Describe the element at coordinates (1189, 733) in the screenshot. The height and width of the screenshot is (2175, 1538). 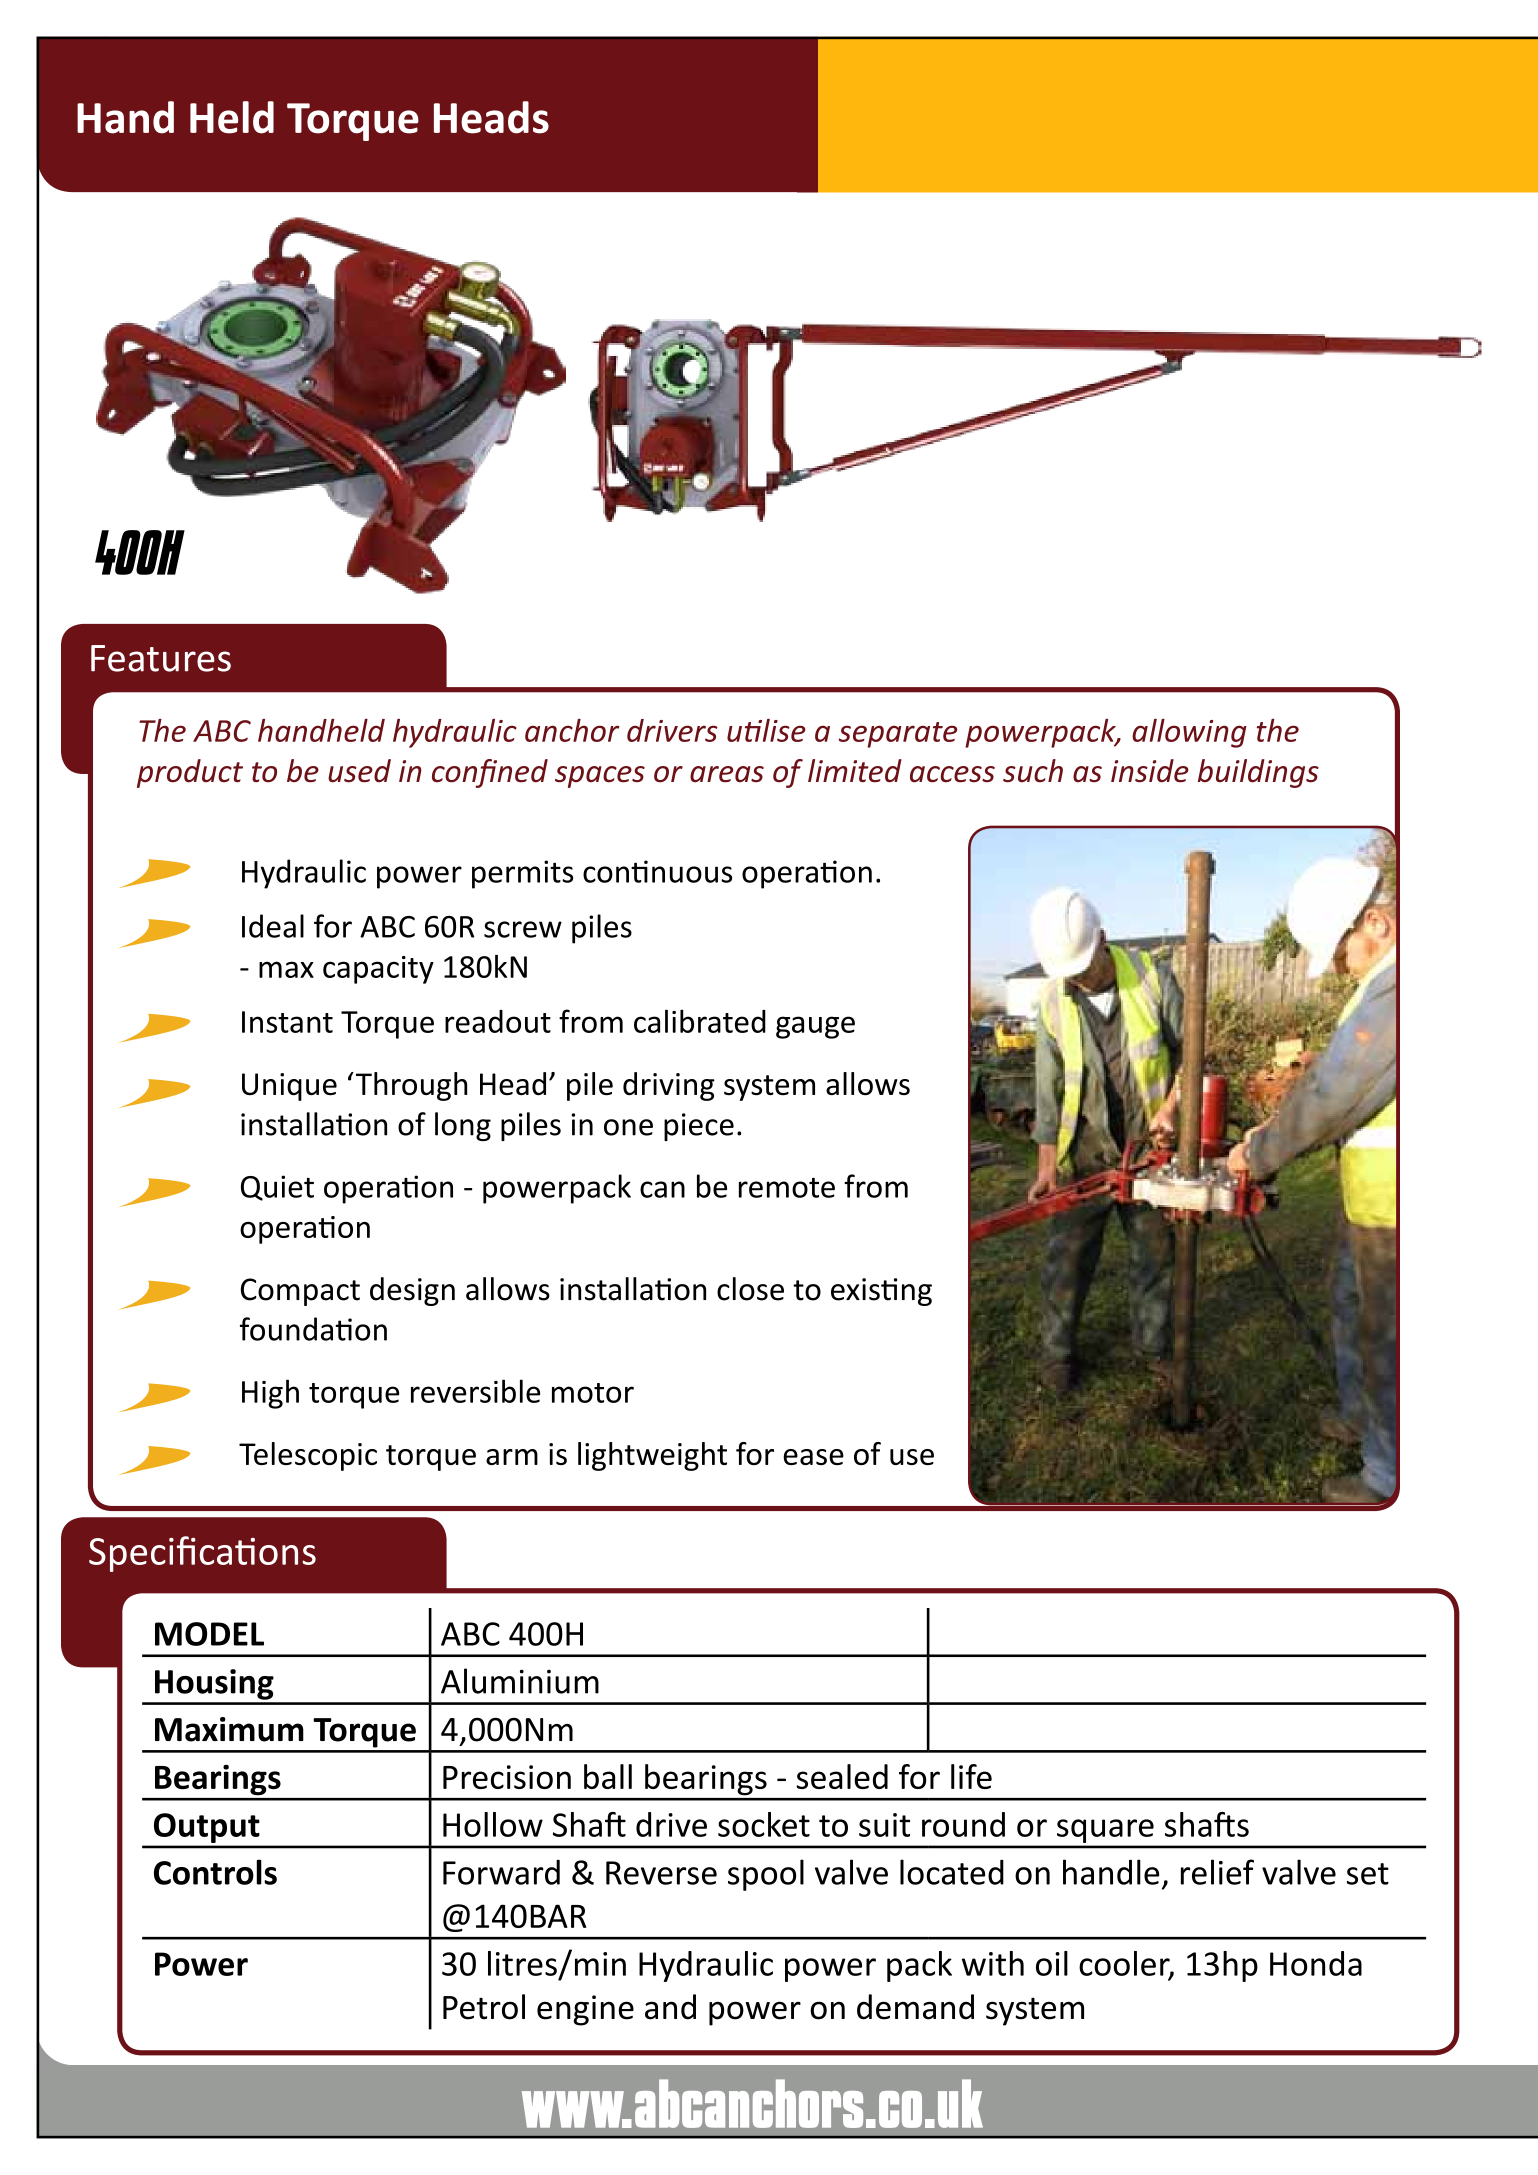
I see `allowing` at that location.
